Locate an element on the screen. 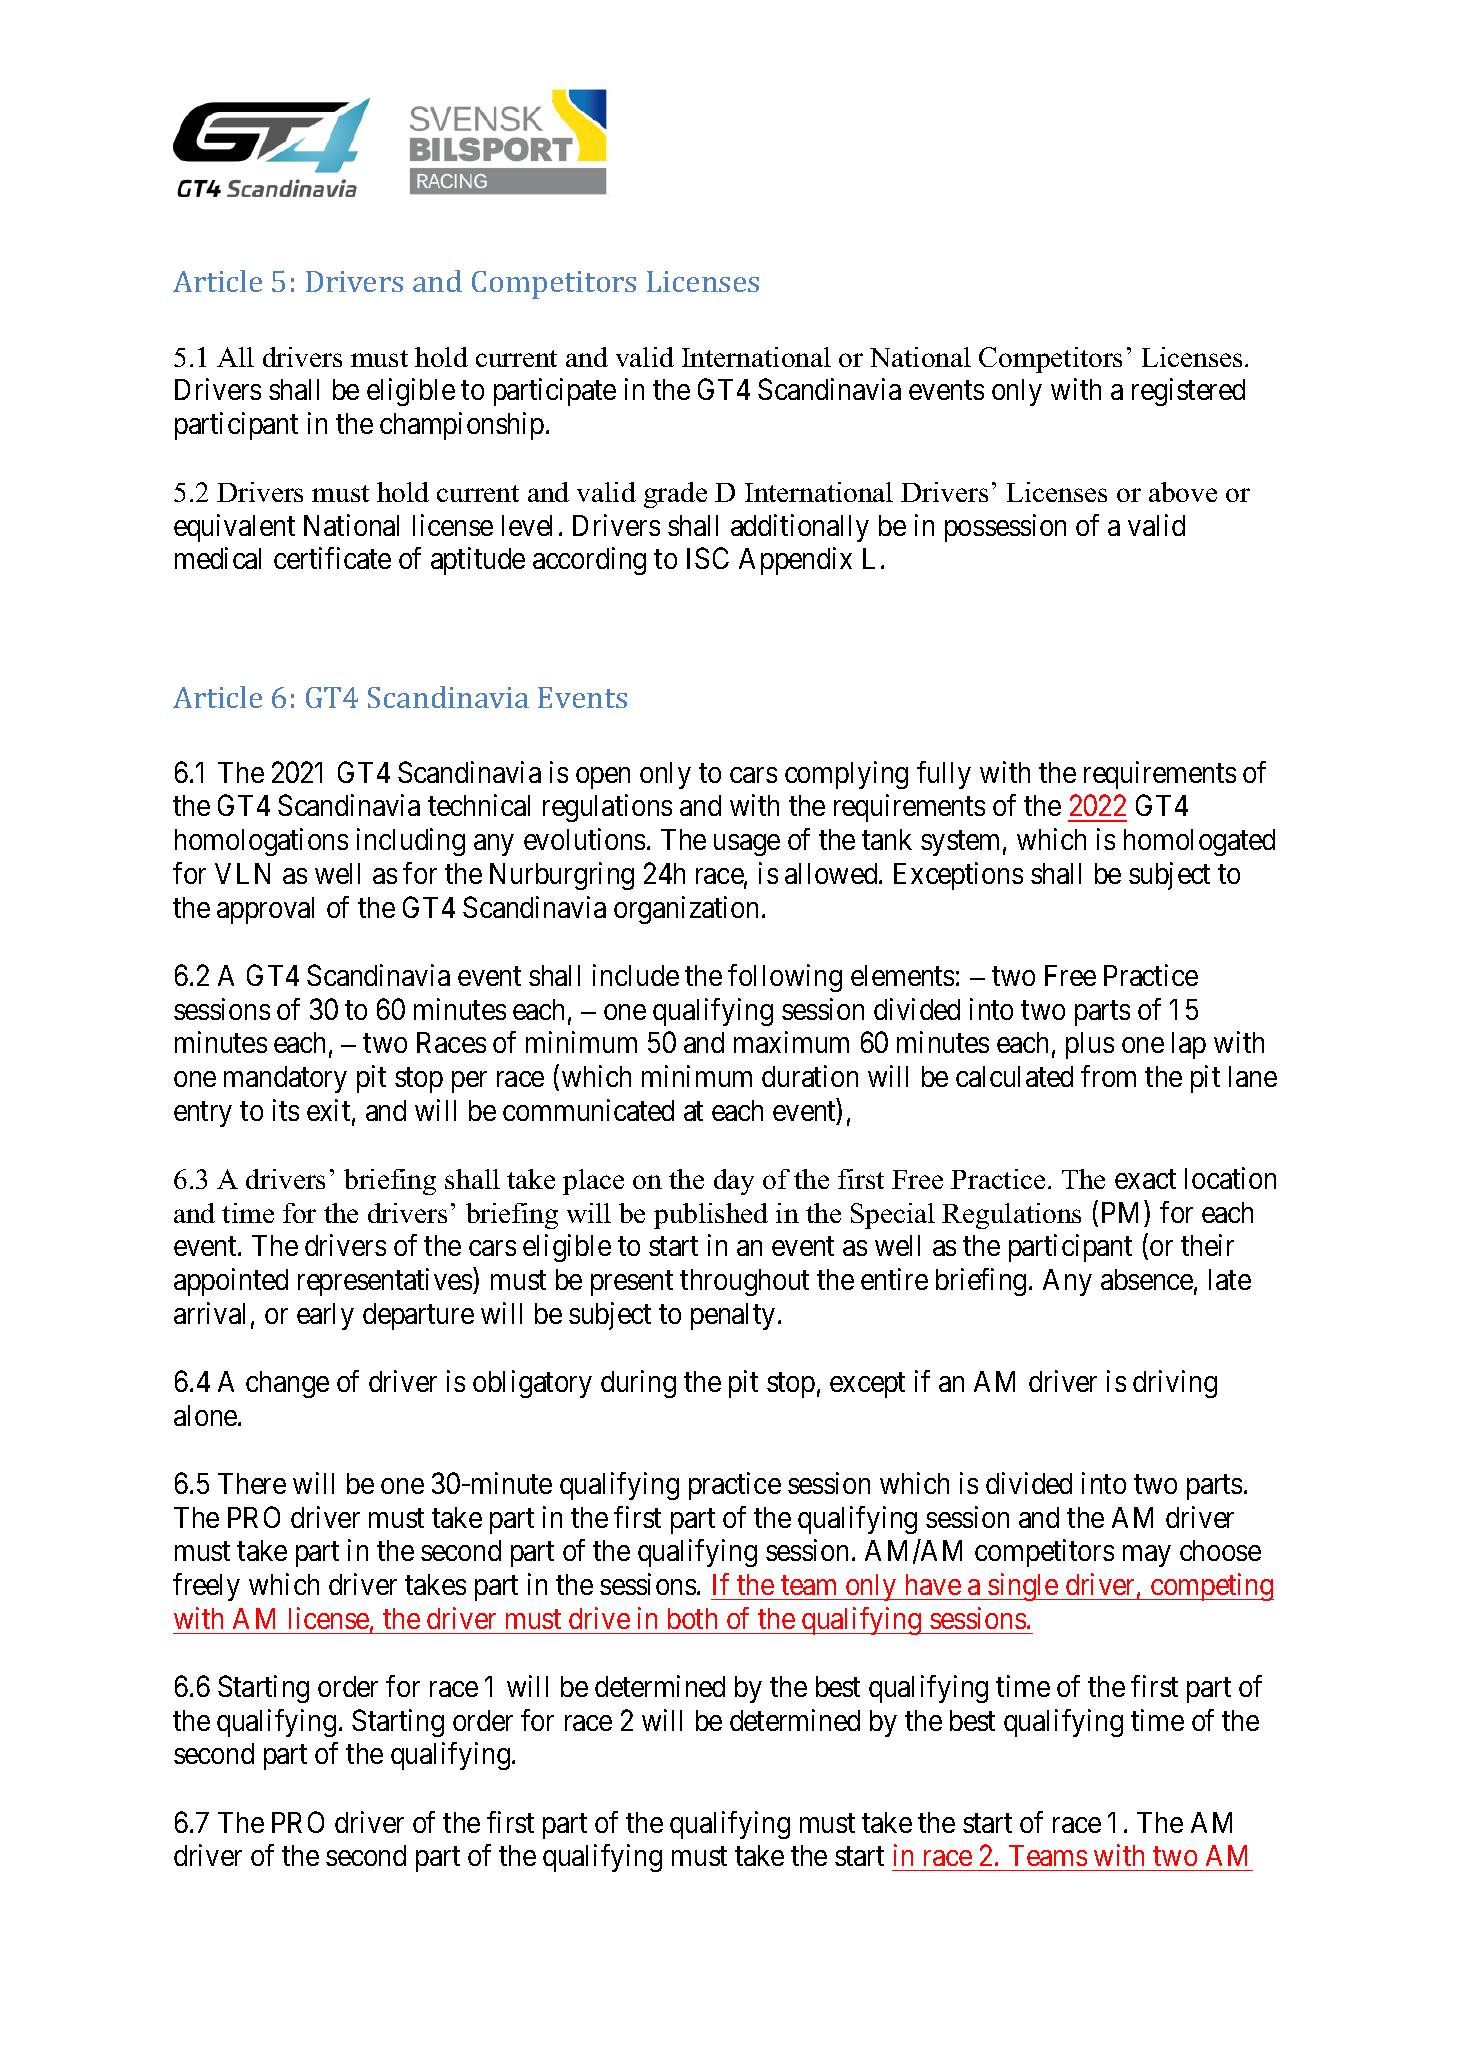 The height and width of the screenshot is (2060, 1457). registered is located at coordinates (1188, 392).
